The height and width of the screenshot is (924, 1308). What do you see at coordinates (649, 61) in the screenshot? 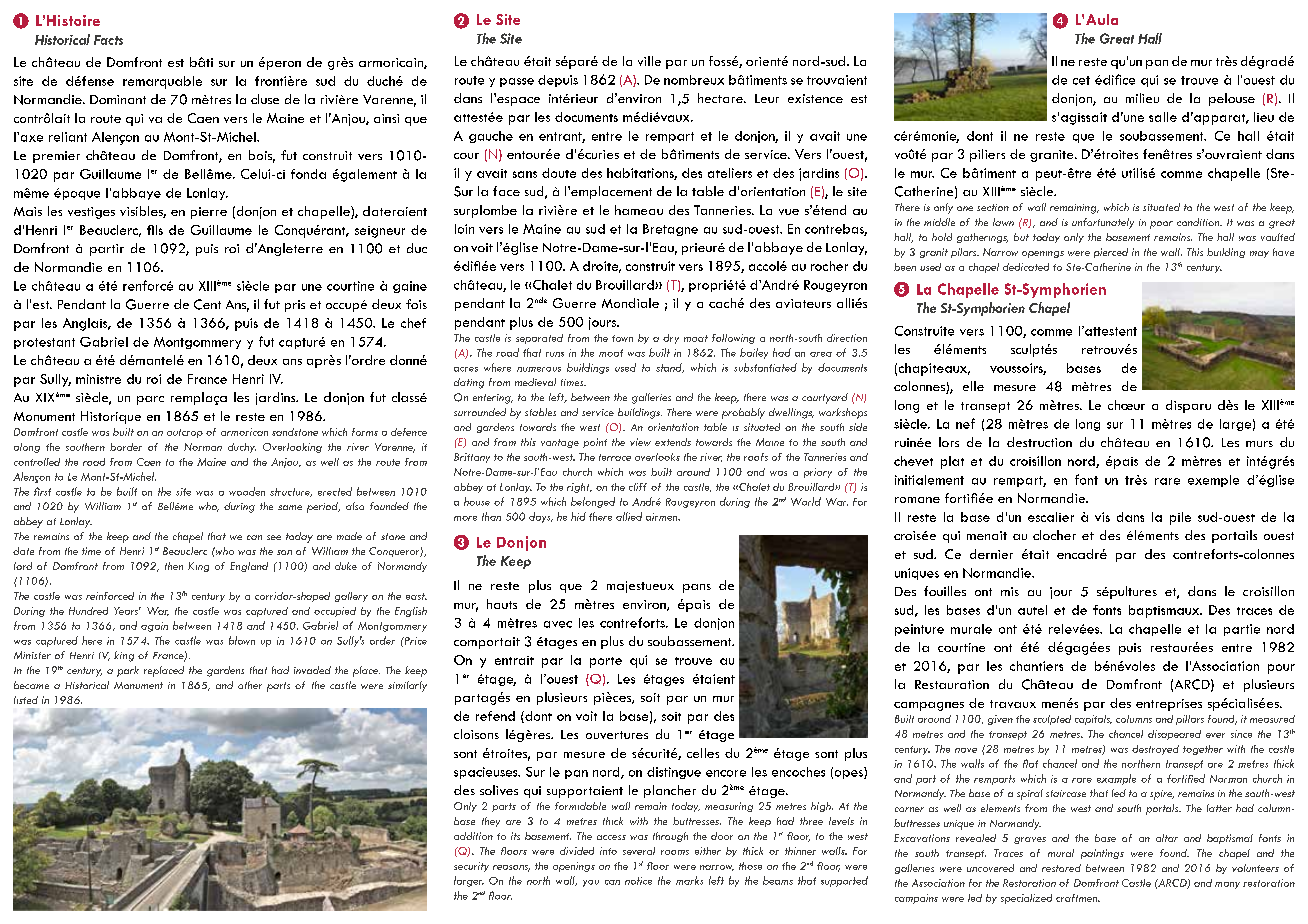
I see `ville` at bounding box center [649, 61].
